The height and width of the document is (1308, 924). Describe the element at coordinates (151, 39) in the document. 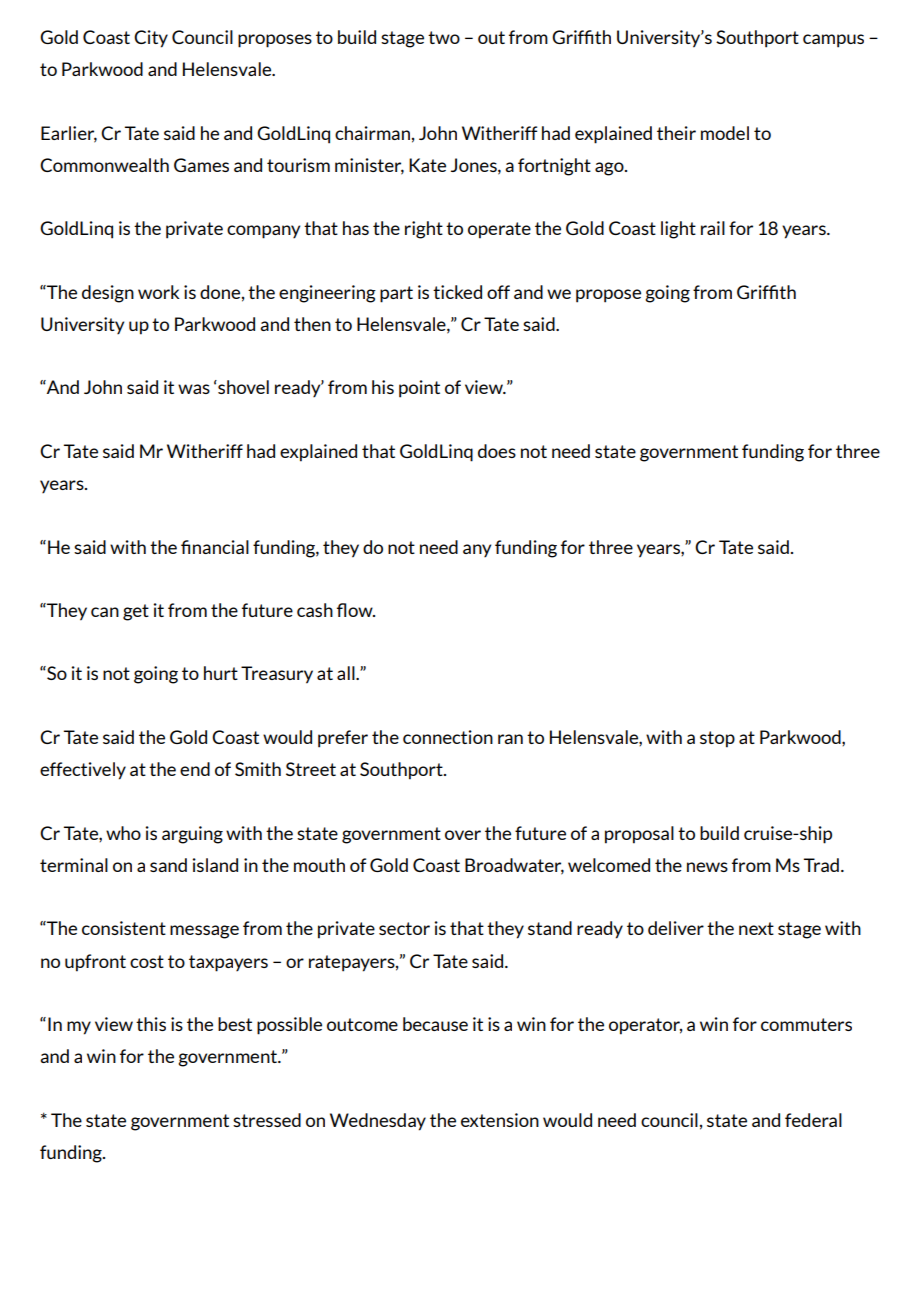

I see `City` at that location.
